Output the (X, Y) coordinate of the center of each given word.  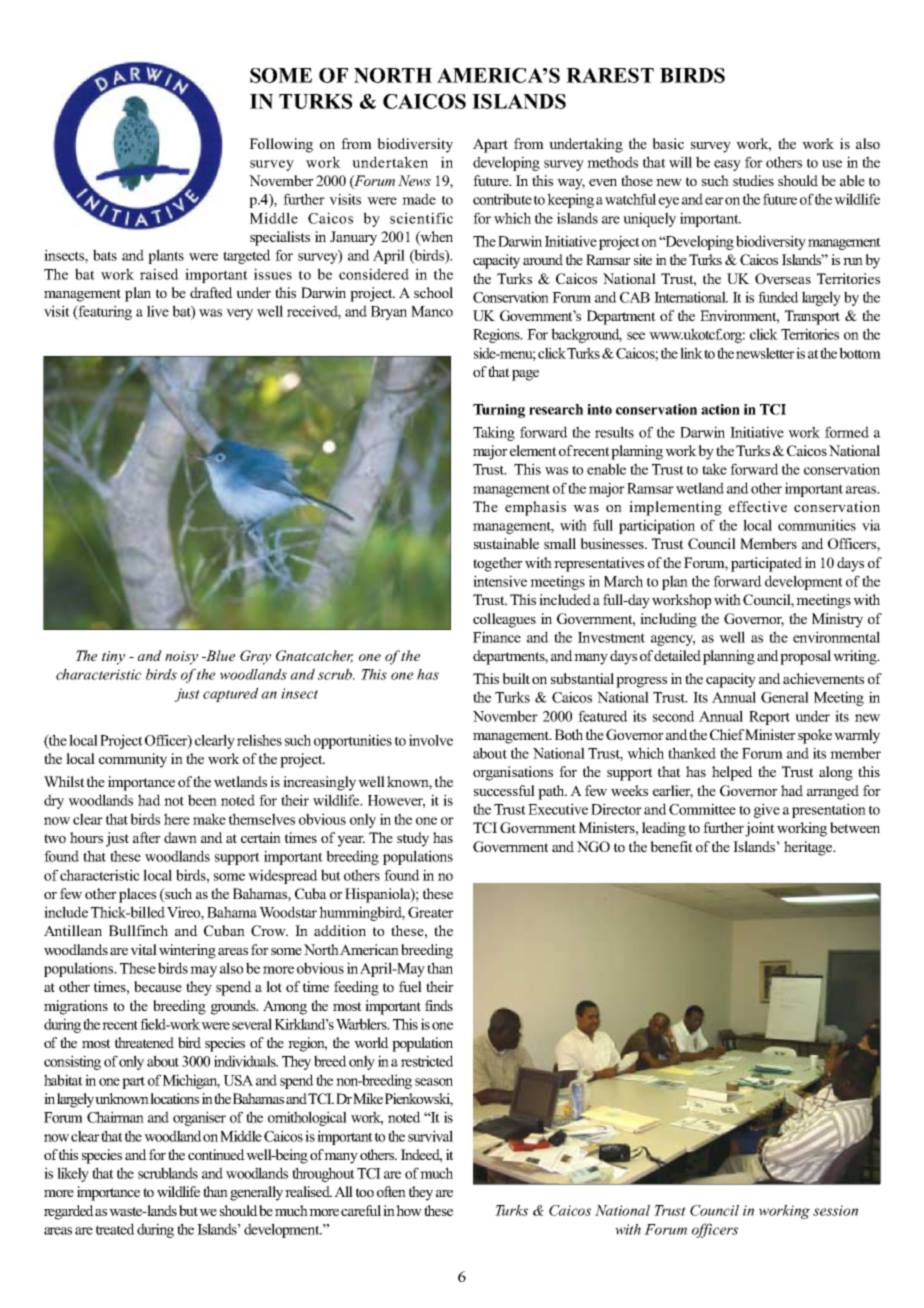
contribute (502, 199)
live (158, 311)
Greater (431, 912)
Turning (499, 411)
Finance (497, 637)
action (720, 409)
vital (143, 949)
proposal (805, 657)
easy (727, 165)
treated (115, 1229)
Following (281, 145)
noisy (181, 658)
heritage (809, 848)
